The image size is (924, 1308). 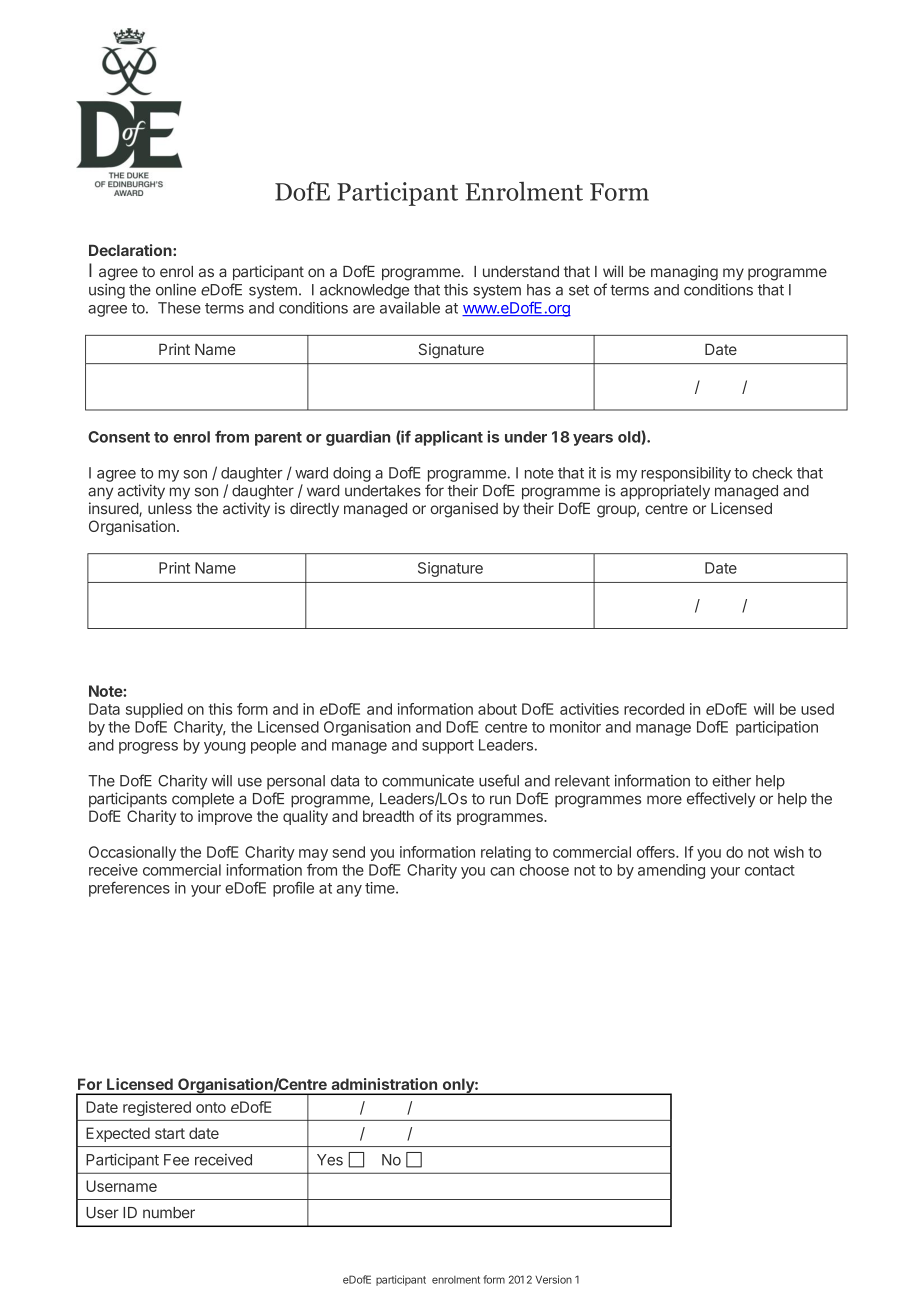 I want to click on available, so click(x=410, y=308).
